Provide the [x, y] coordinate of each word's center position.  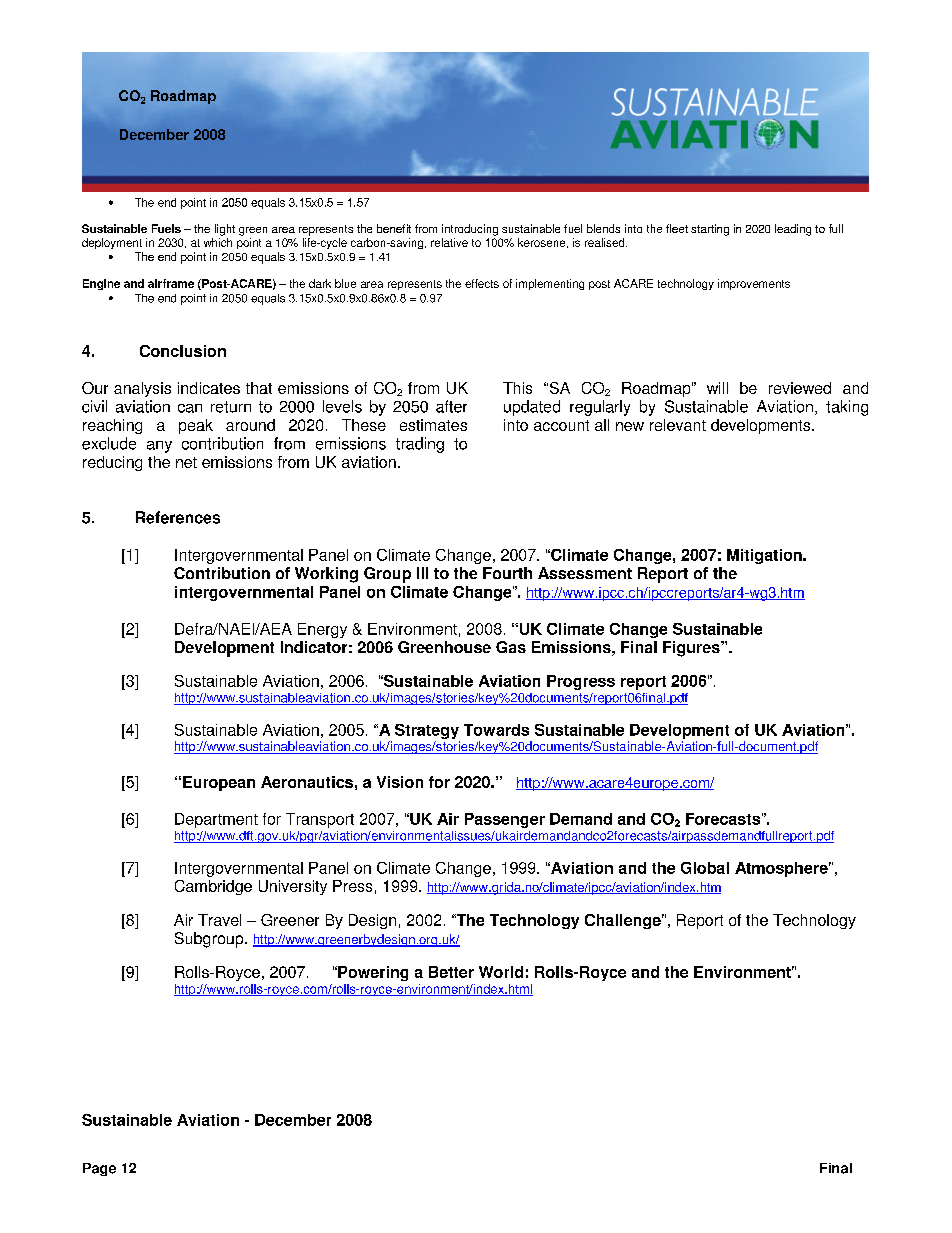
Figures [692, 649]
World [501, 972]
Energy [322, 630]
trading [420, 445]
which [218, 242]
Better [451, 972]
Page [99, 1169]
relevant [678, 425]
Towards [496, 730]
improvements [754, 284]
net [186, 462]
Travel [219, 920]
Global [705, 868]
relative [449, 242]
